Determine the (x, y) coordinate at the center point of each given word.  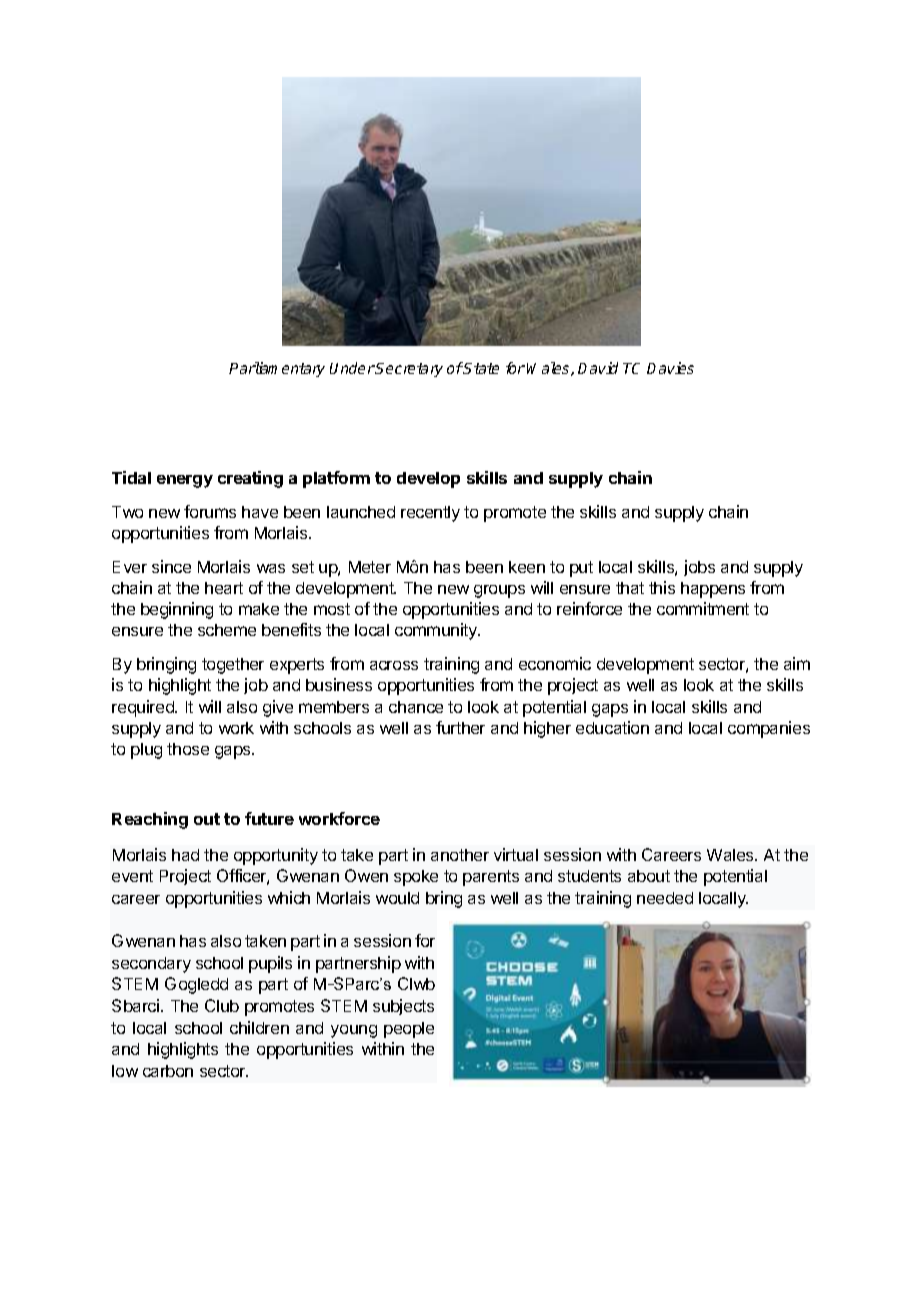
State (481, 368)
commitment (703, 608)
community (437, 631)
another (460, 855)
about (649, 876)
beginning (177, 610)
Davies (670, 368)
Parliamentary (277, 369)
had (185, 855)
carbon (168, 1071)
